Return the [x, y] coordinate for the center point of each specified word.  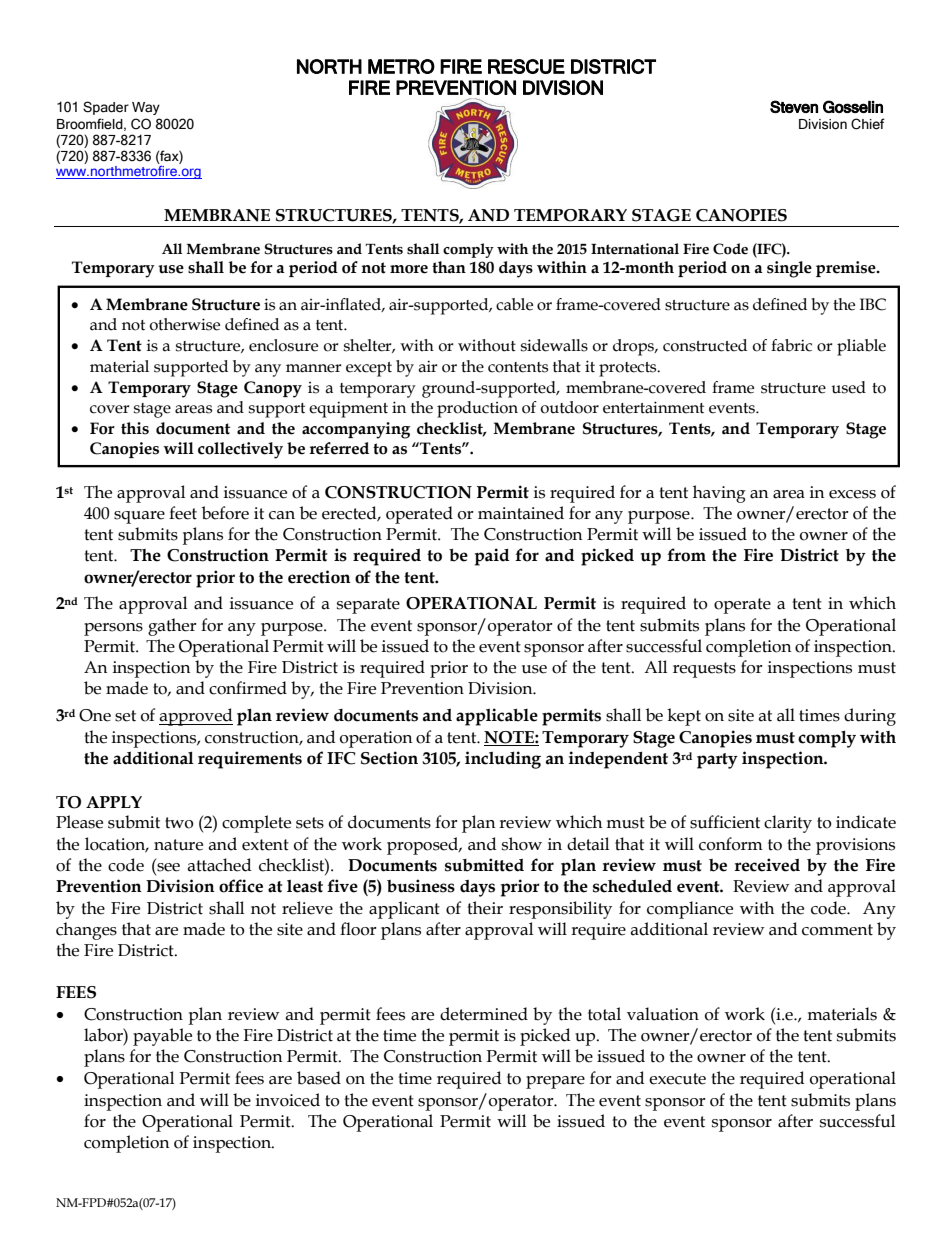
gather [172, 627]
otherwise [185, 324]
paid [492, 557]
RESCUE [526, 66]
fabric [791, 345]
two [179, 823]
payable [162, 1037]
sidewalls [554, 345]
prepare [555, 1082]
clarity [788, 824]
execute [677, 1079]
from [686, 555]
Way [146, 108]
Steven [794, 106]
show [522, 844]
